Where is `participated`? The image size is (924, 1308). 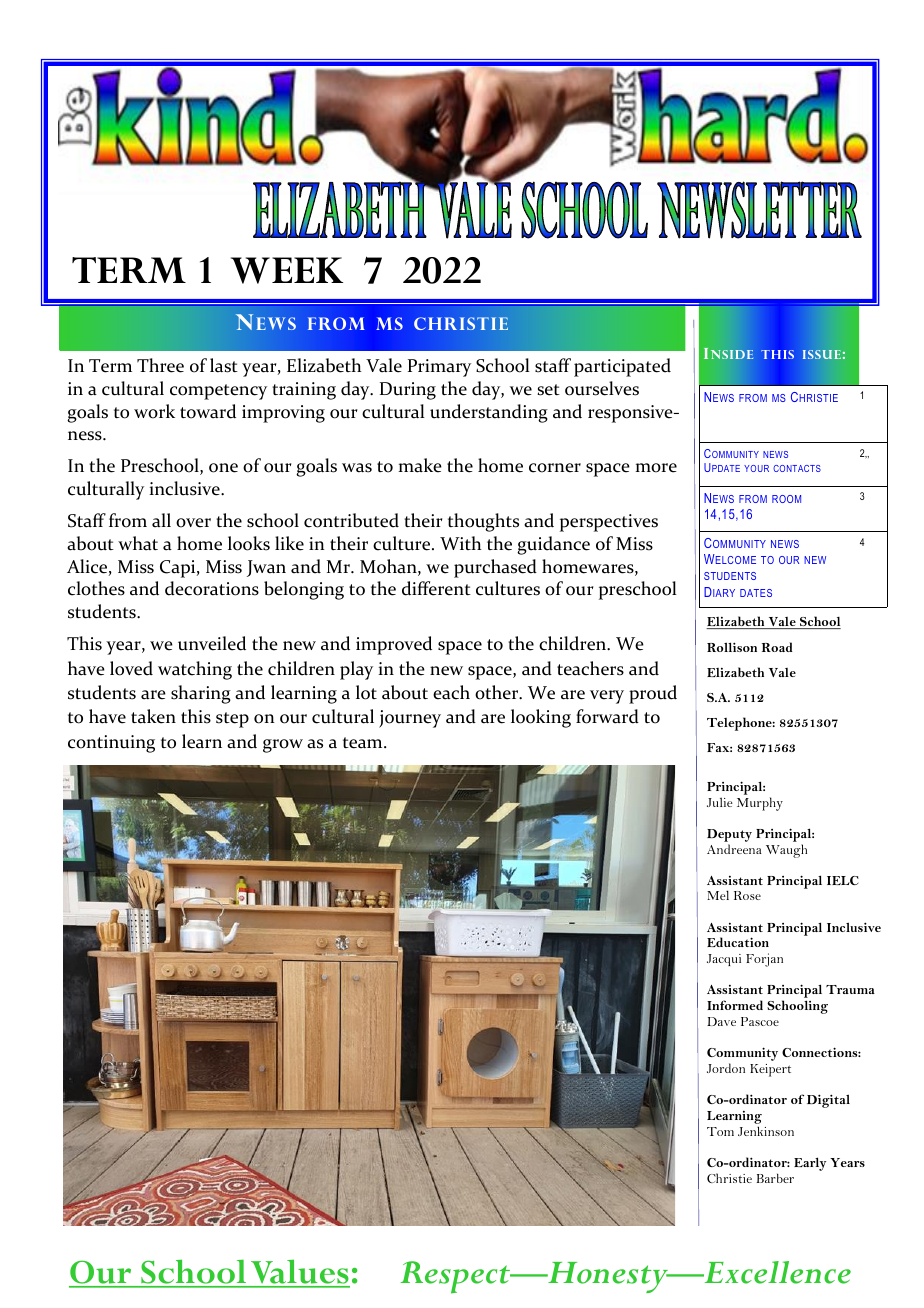
participated is located at coordinates (622, 367).
